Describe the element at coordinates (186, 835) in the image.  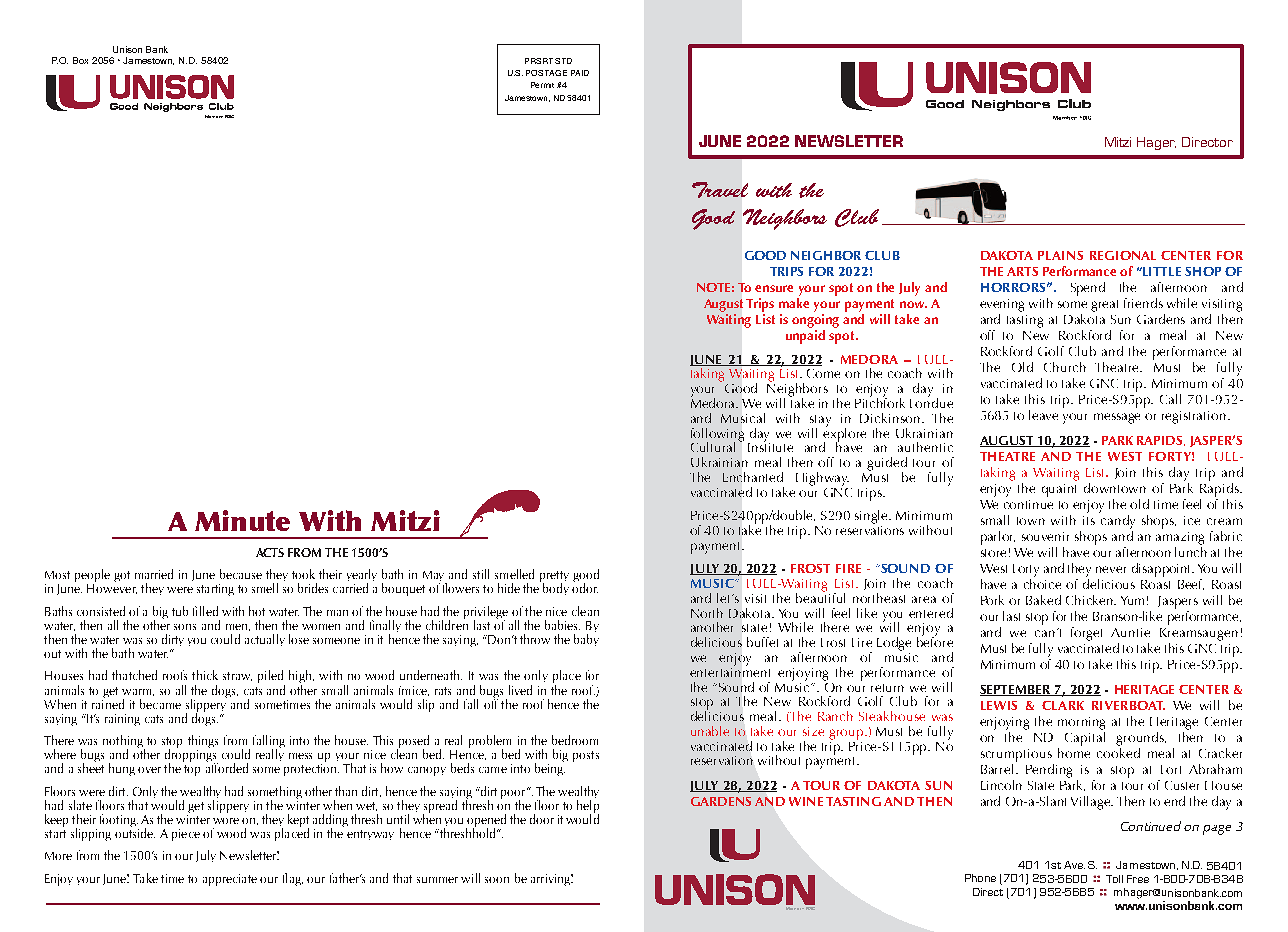
I see `piece` at that location.
